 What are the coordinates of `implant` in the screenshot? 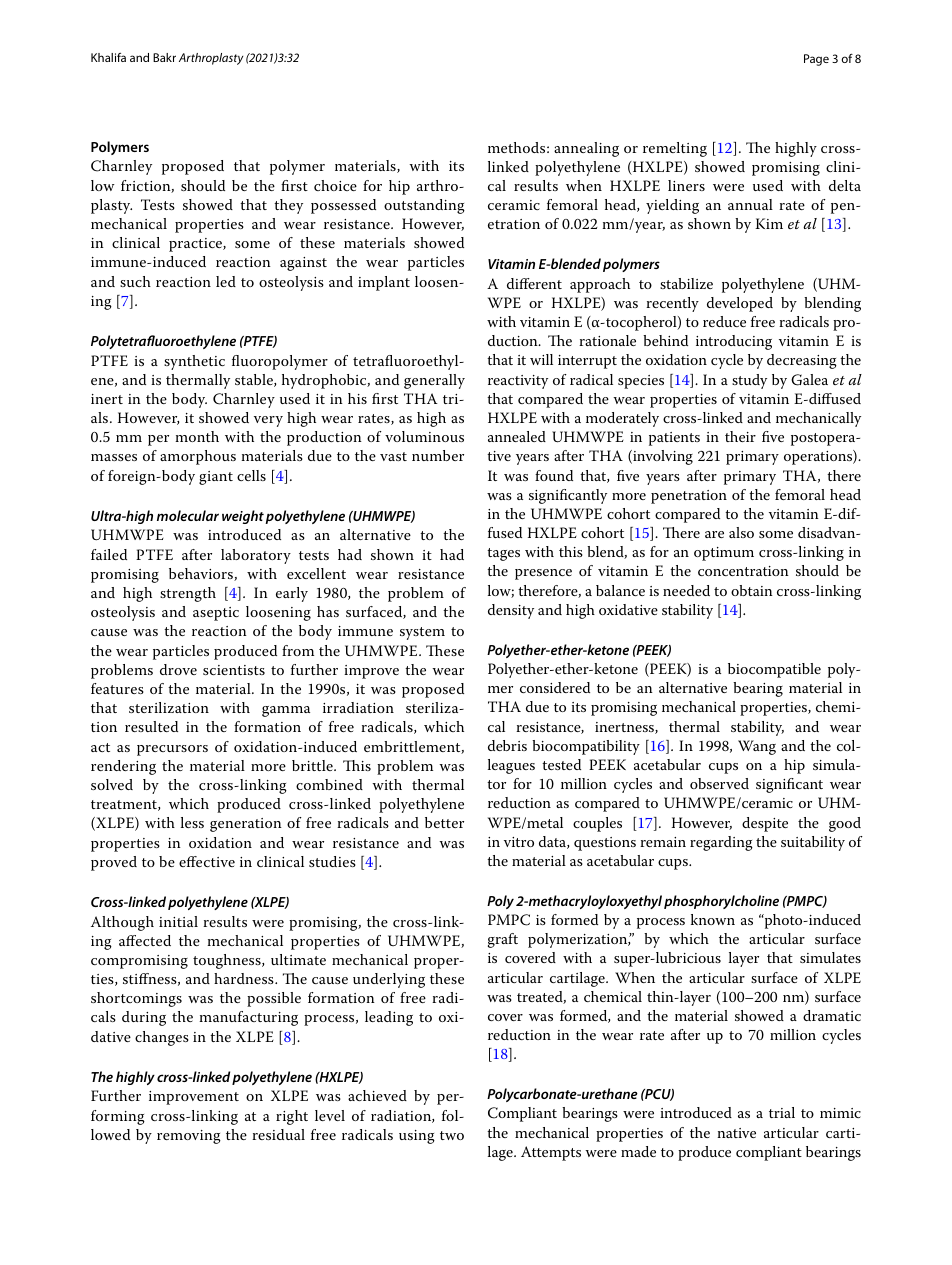 It's located at (384, 283).
